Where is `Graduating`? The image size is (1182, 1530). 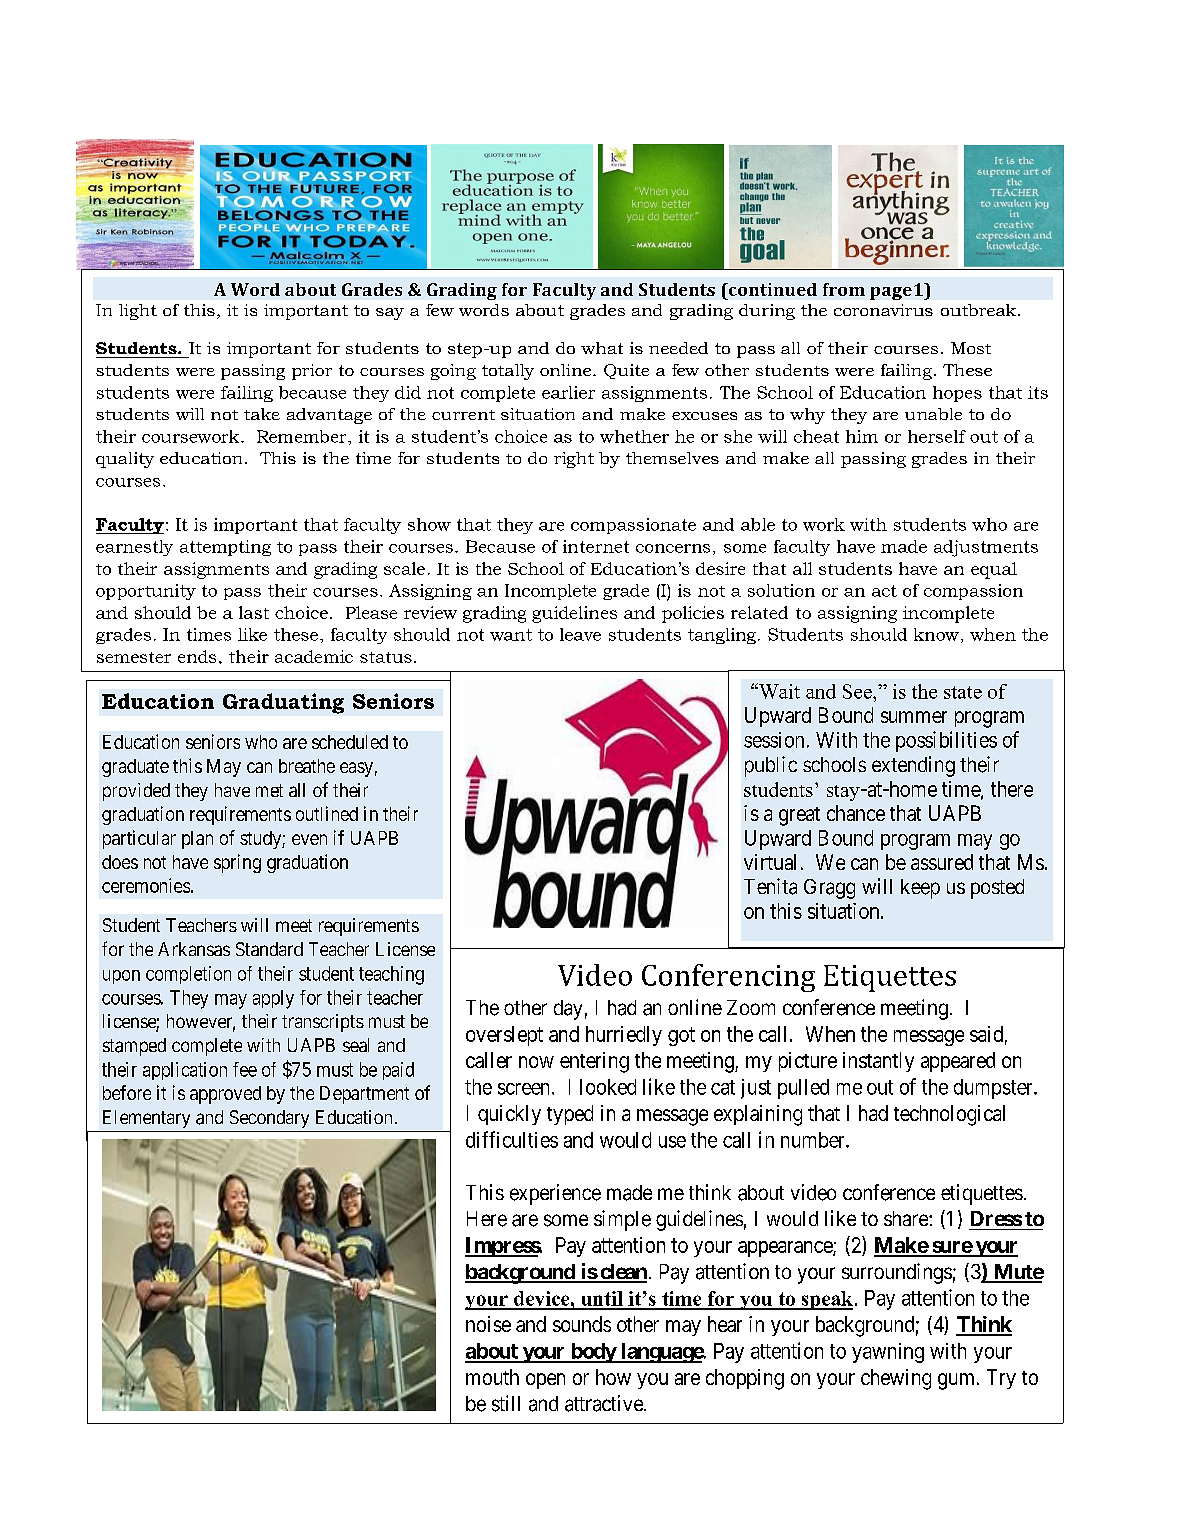
Graduating is located at coordinates (283, 703).
